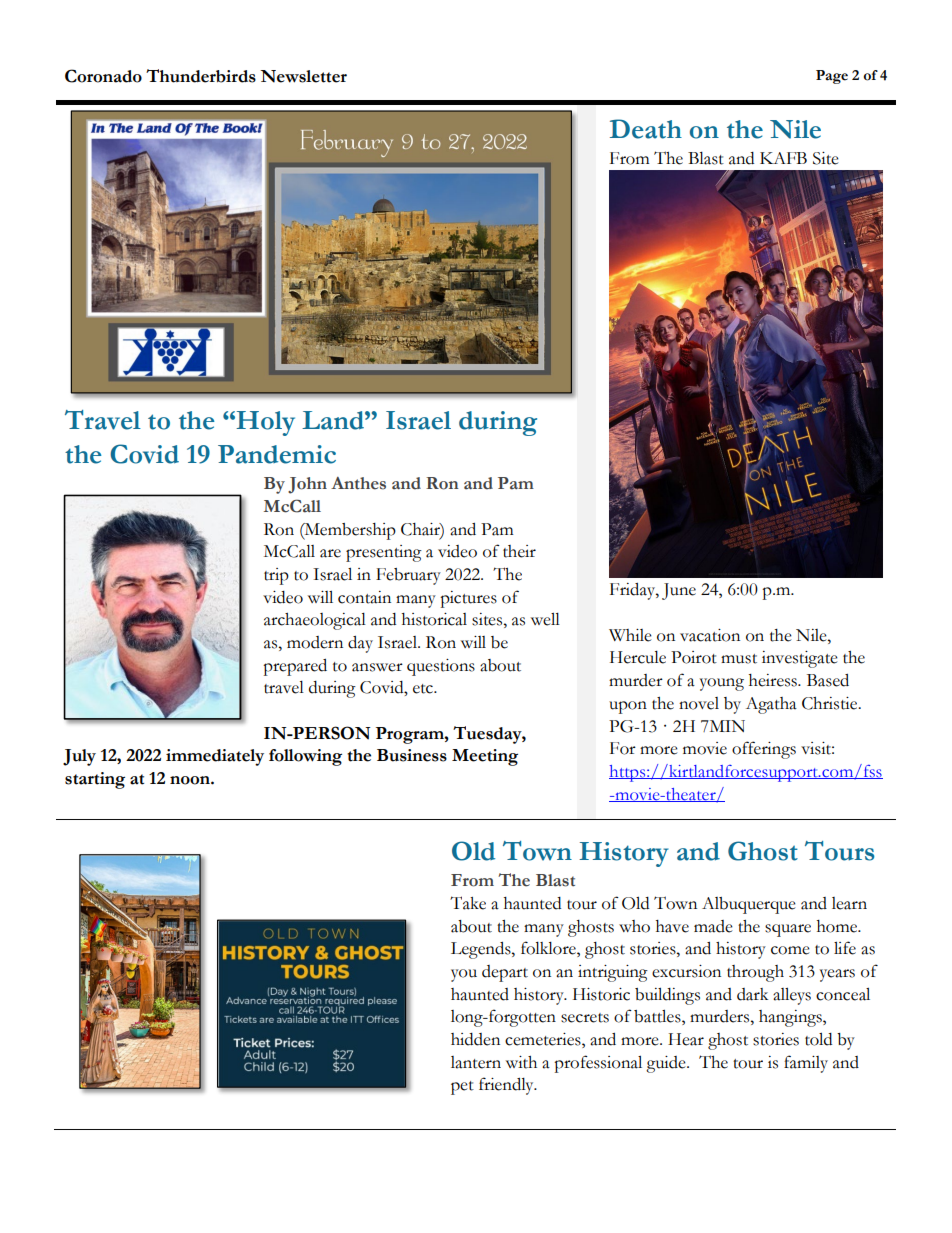 This screenshot has width=952, height=1233. What do you see at coordinates (307, 485) in the screenshot?
I see `John` at bounding box center [307, 485].
